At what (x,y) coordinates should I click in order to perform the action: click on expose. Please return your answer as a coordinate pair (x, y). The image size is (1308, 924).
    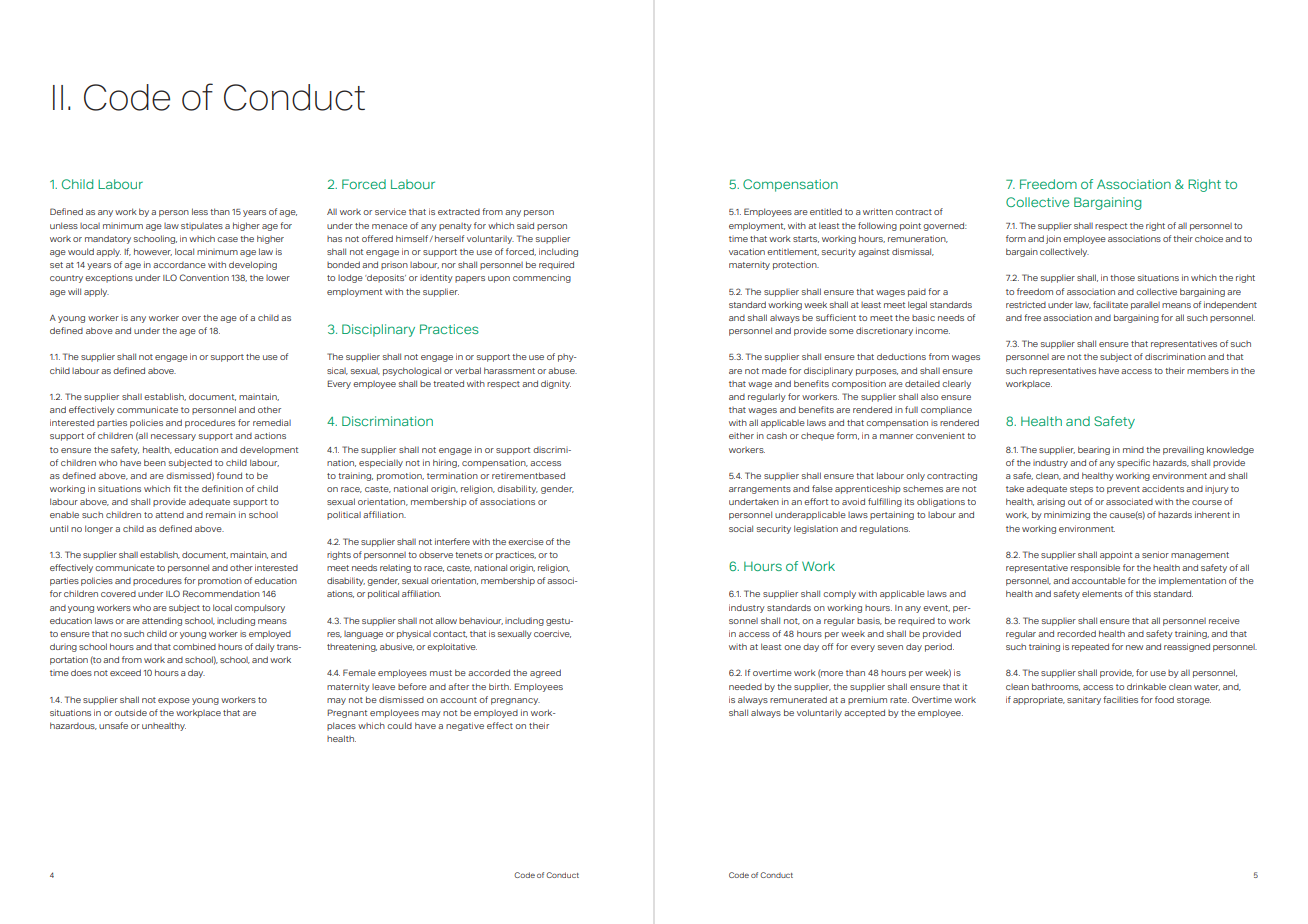
    Looking at the image, I should click on (174, 701).
